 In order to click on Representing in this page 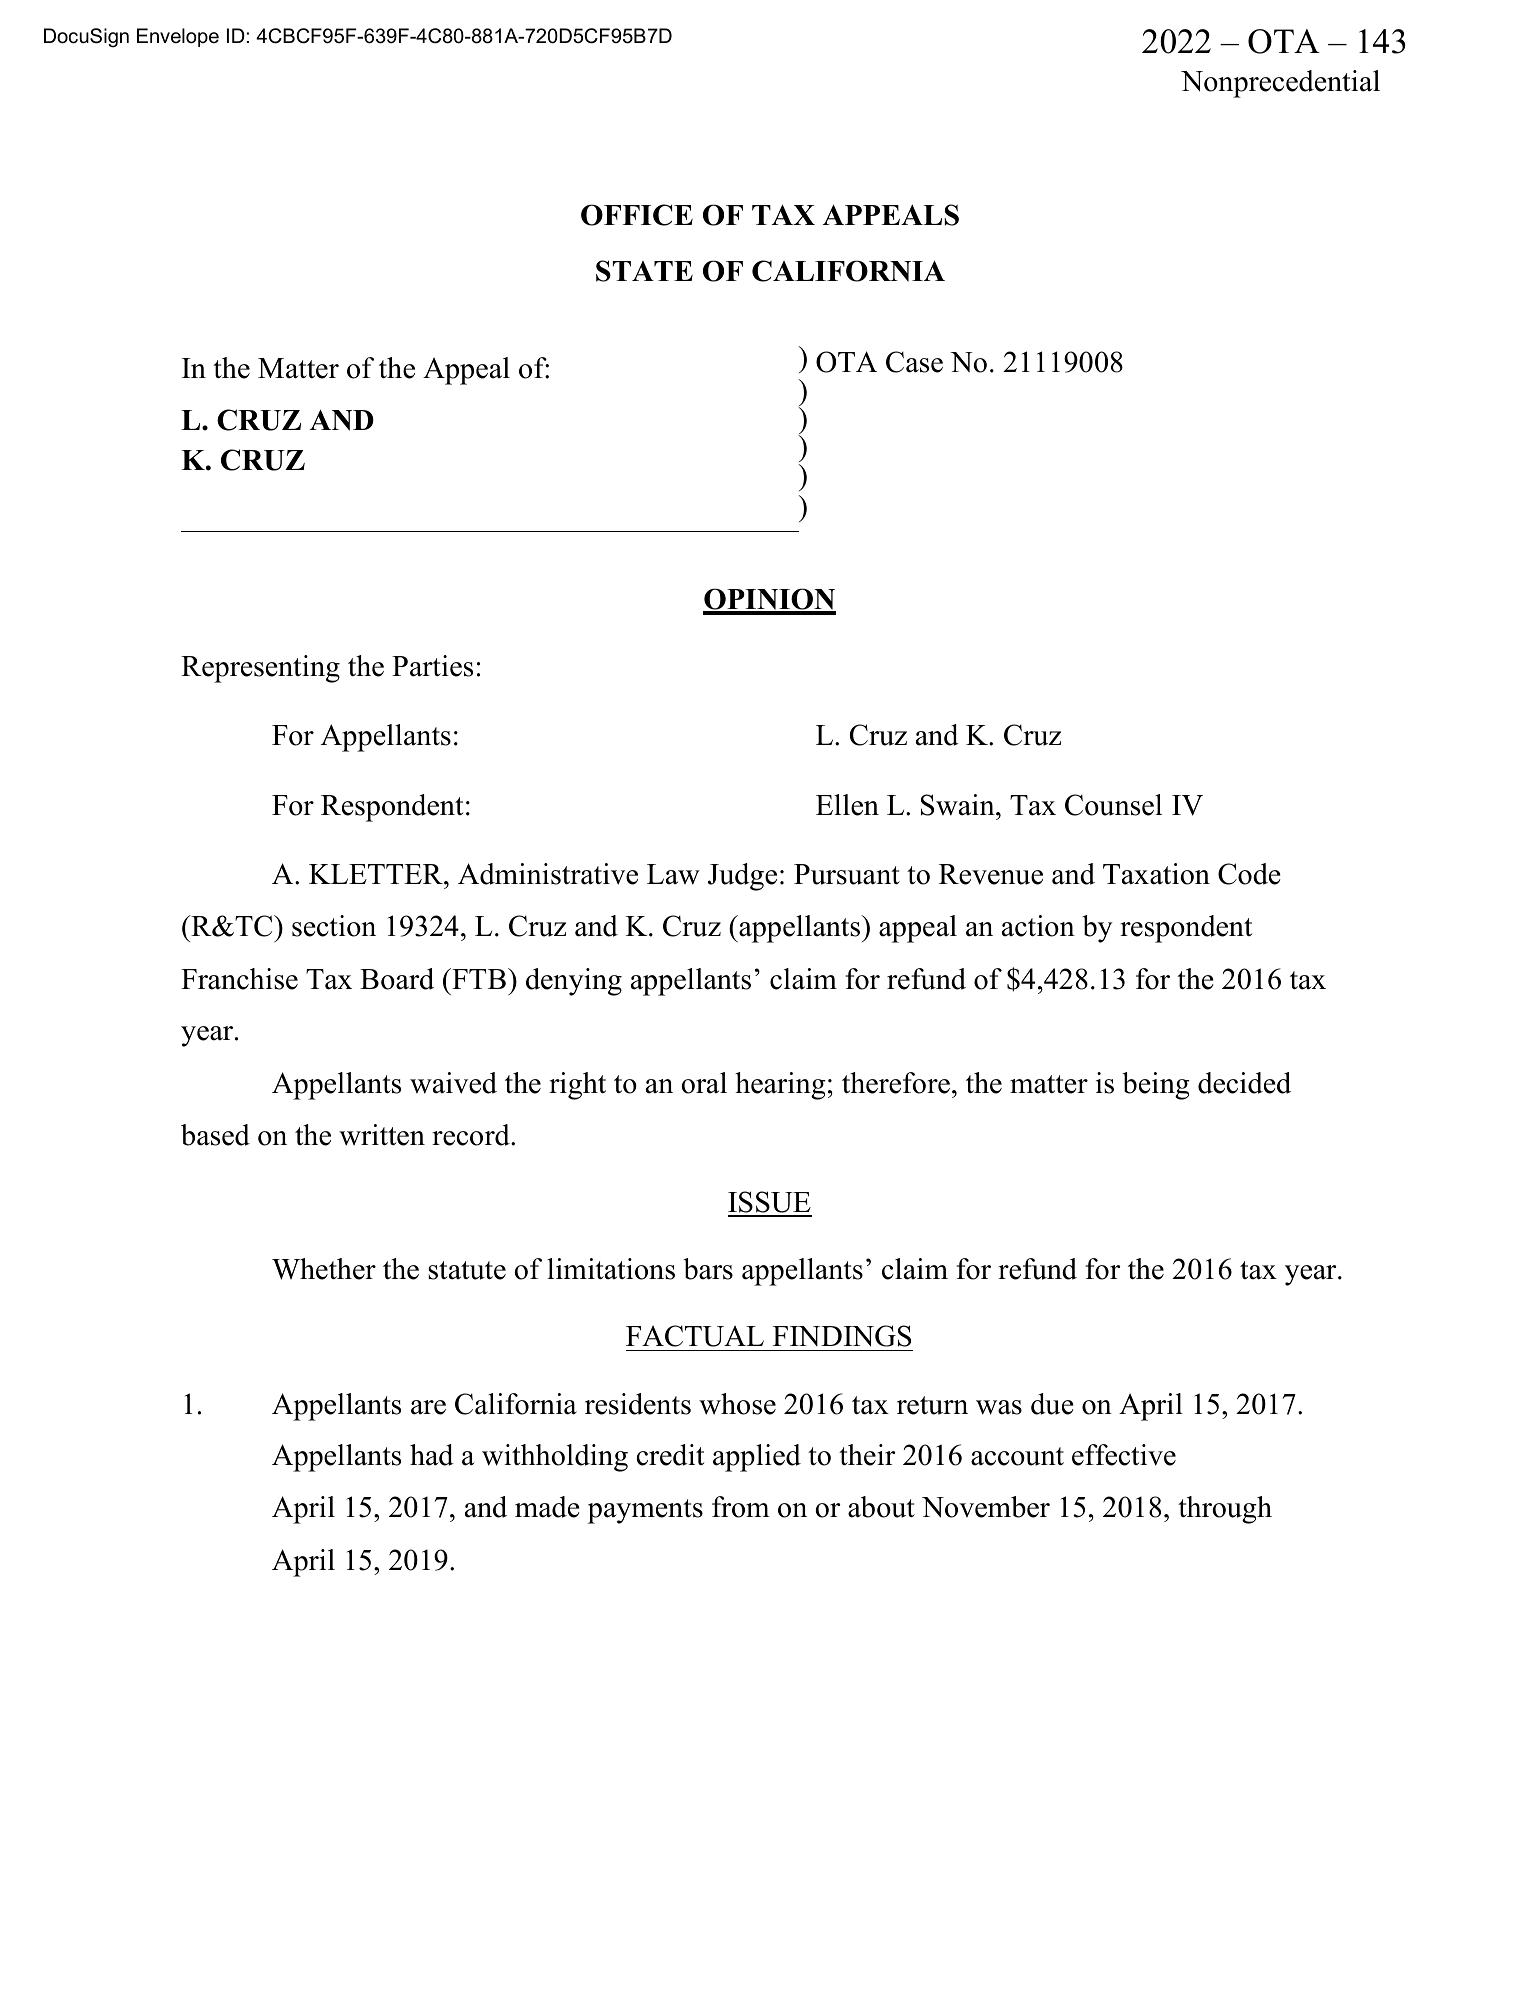, I will do `click(260, 669)`.
